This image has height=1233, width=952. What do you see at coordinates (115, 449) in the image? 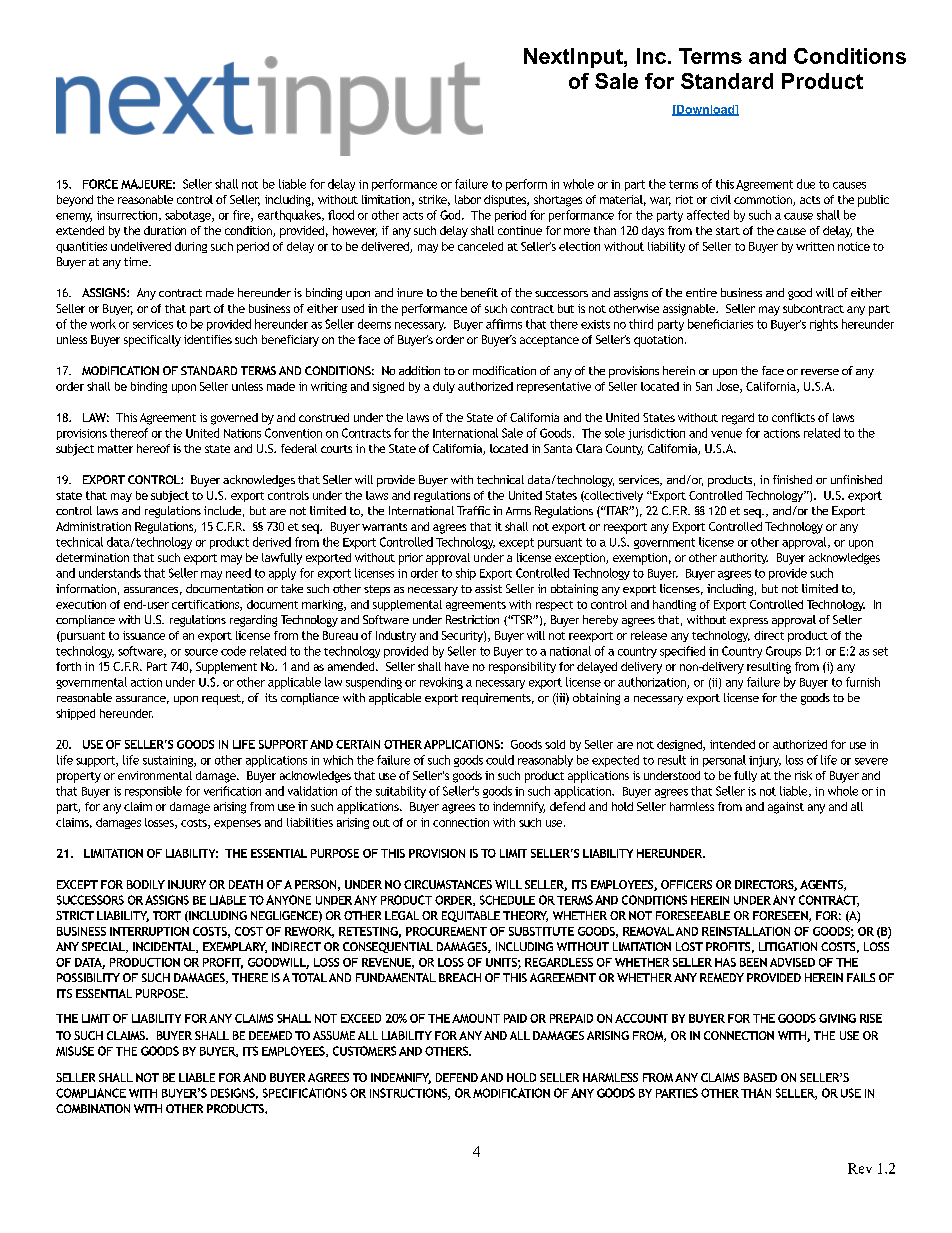
I see `matter` at bounding box center [115, 449].
